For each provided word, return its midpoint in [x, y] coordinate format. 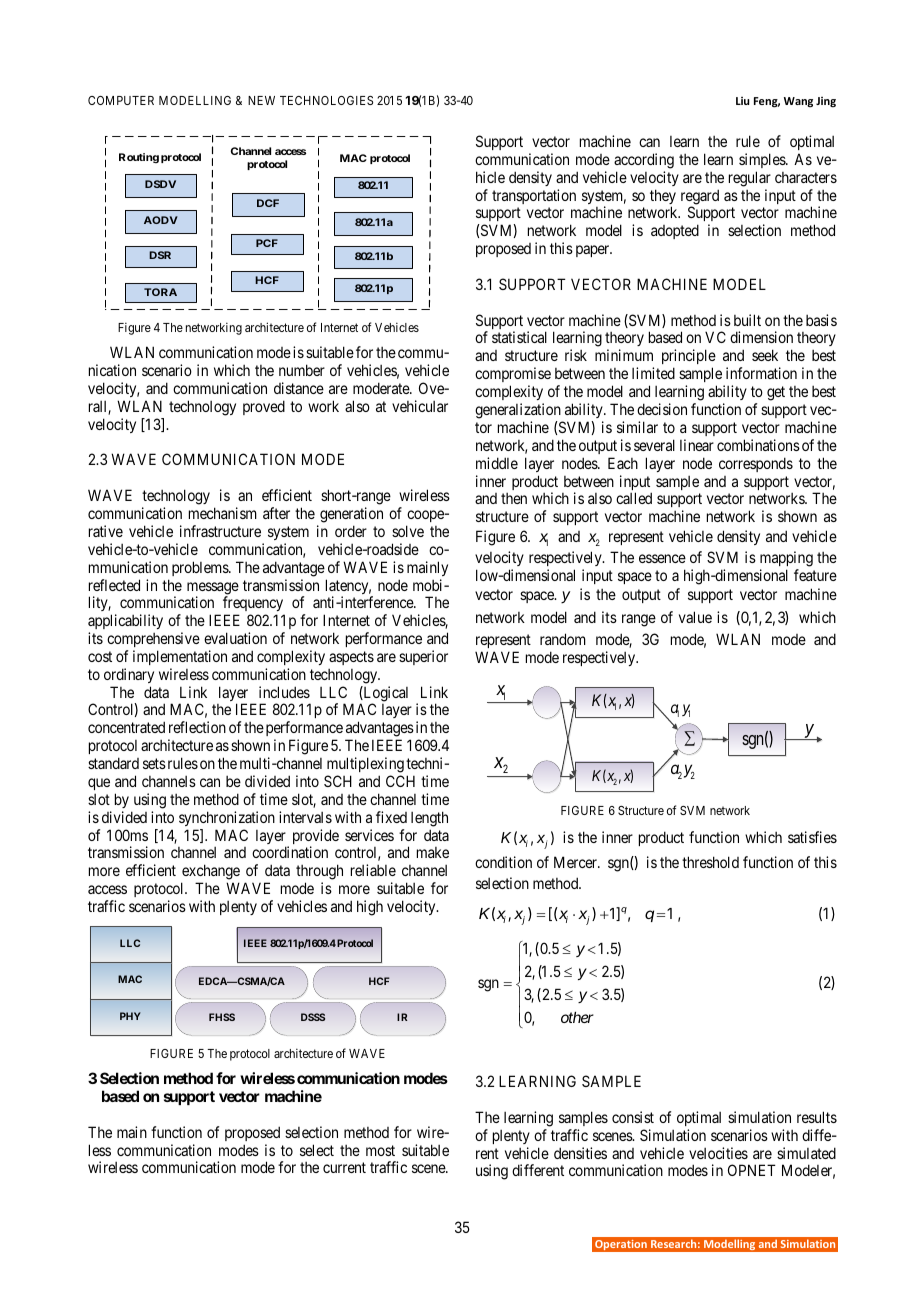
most [380, 1150]
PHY [130, 1016]
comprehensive [153, 639]
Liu [742, 101]
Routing [139, 158]
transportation [534, 196]
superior [423, 657]
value [695, 617]
